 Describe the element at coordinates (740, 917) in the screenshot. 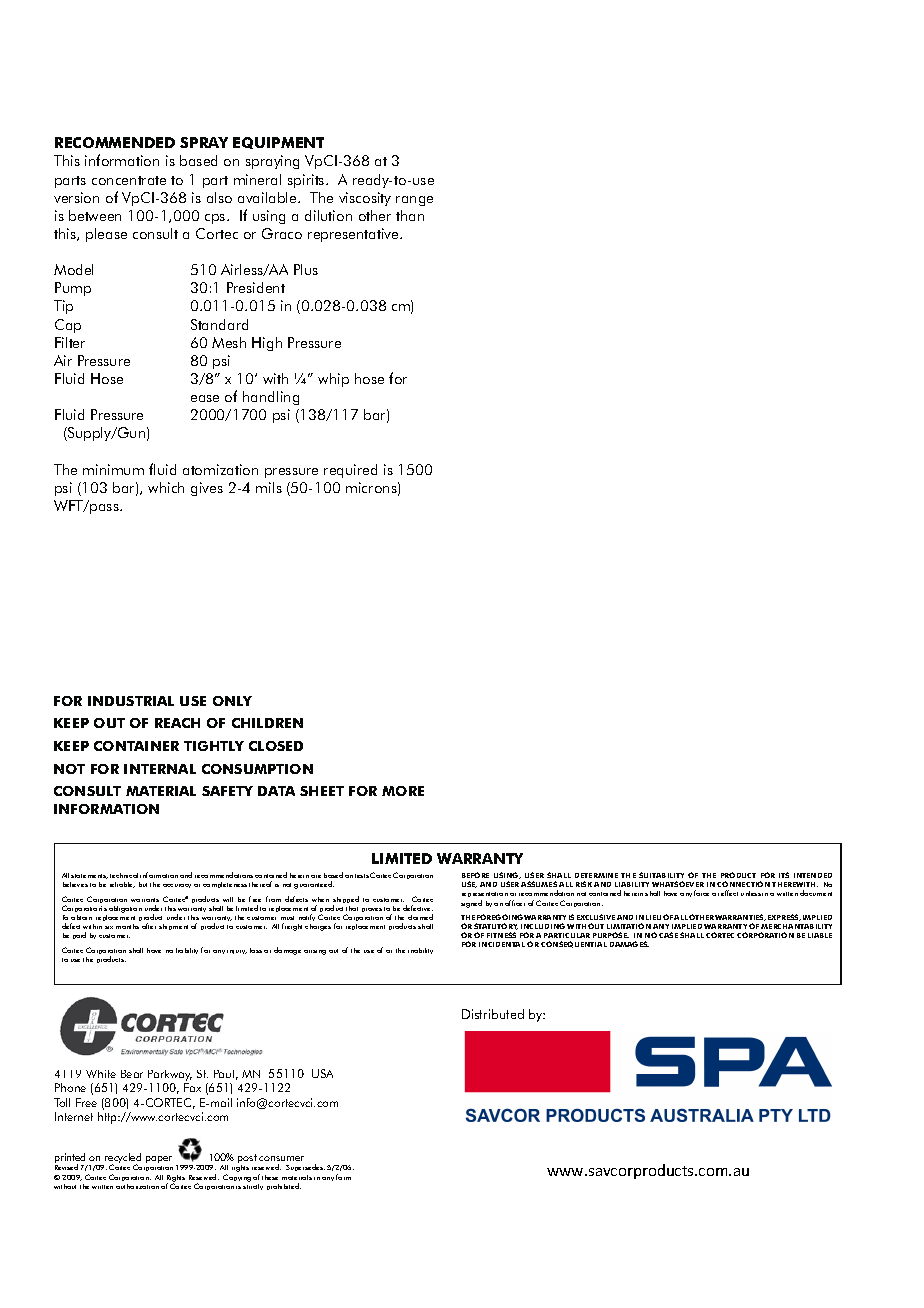

I see `WARRANTIES` at that location.
